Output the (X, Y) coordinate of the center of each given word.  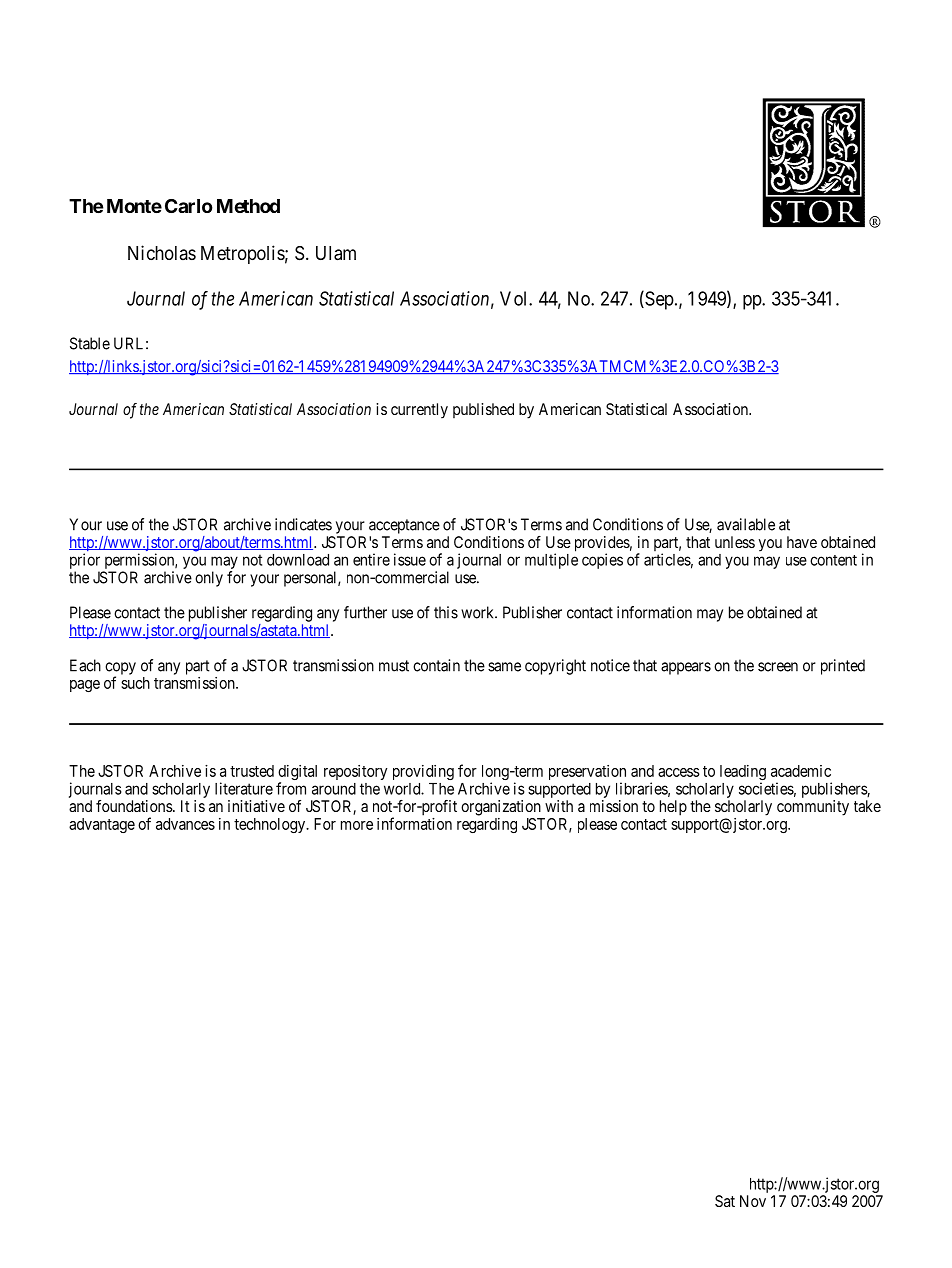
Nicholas (162, 252)
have (802, 542)
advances (185, 824)
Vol (515, 298)
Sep (658, 300)
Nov (753, 1201)
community (813, 808)
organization (501, 808)
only (209, 579)
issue (410, 559)
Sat (725, 1201)
